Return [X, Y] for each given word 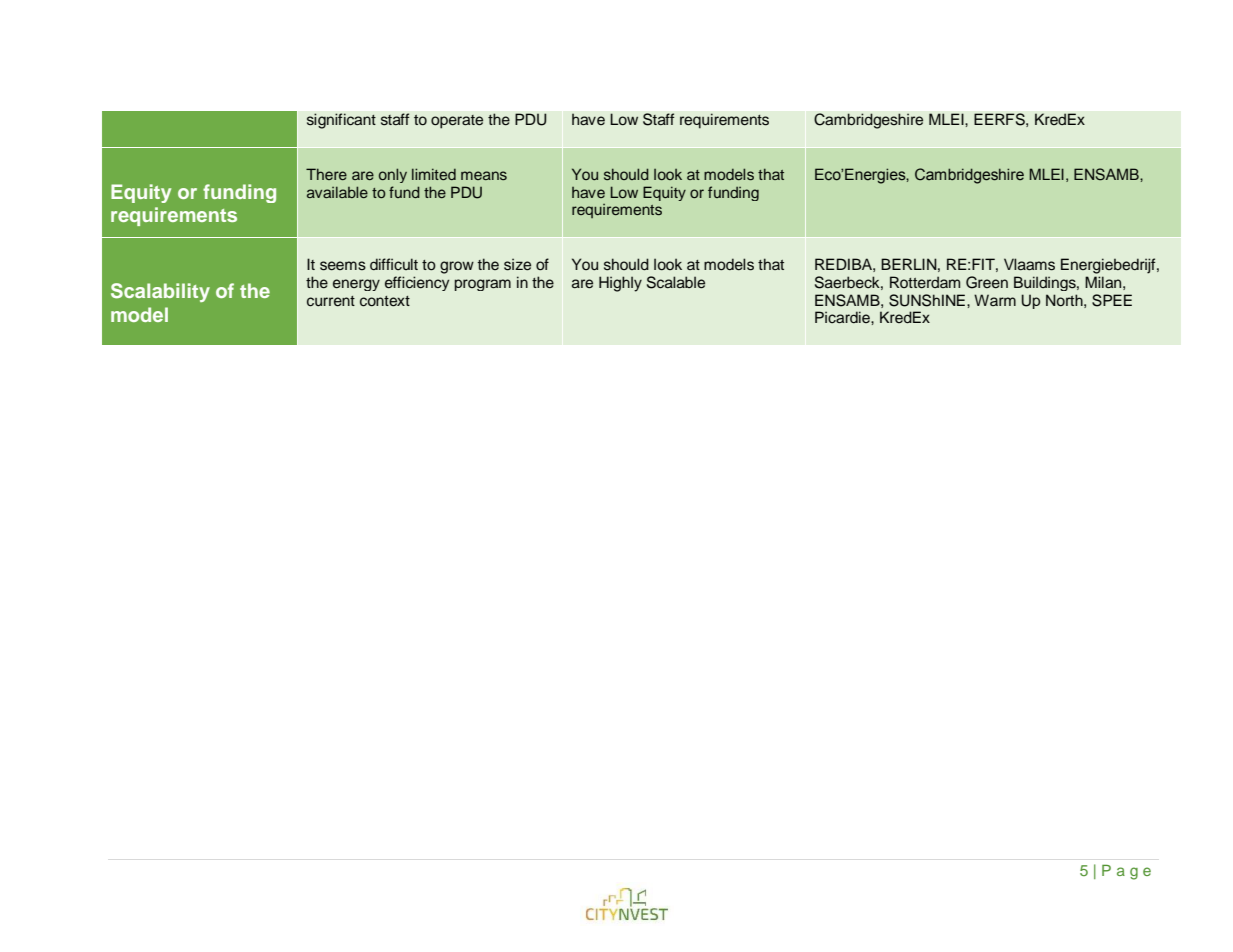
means [484, 175]
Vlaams [1029, 264]
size [517, 264]
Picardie [843, 317]
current [331, 301]
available [337, 192]
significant [341, 121]
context [385, 301]
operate [457, 122]
